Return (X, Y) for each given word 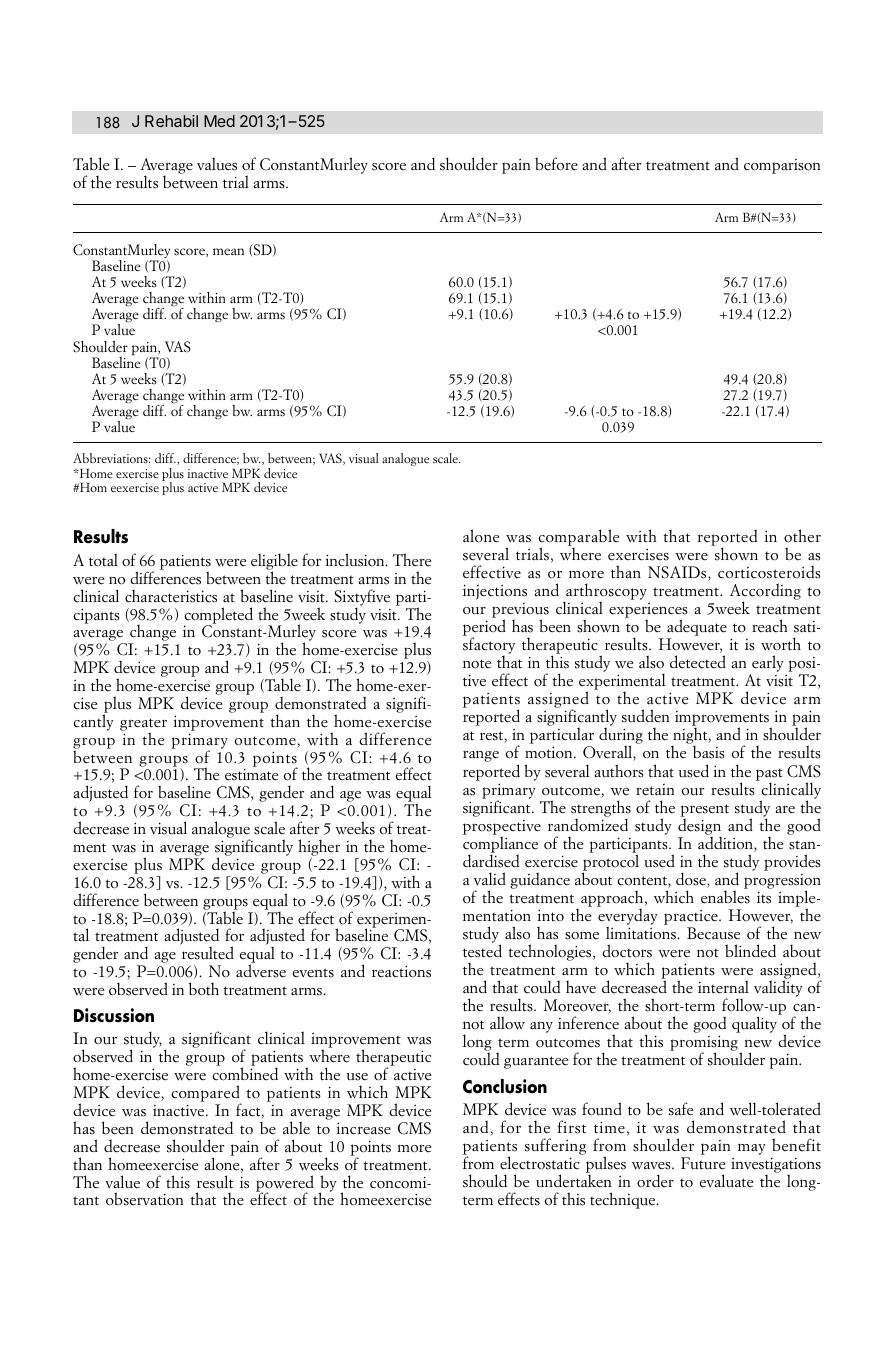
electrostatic (540, 1163)
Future (703, 1163)
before (556, 164)
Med (219, 121)
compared (206, 1095)
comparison (782, 166)
